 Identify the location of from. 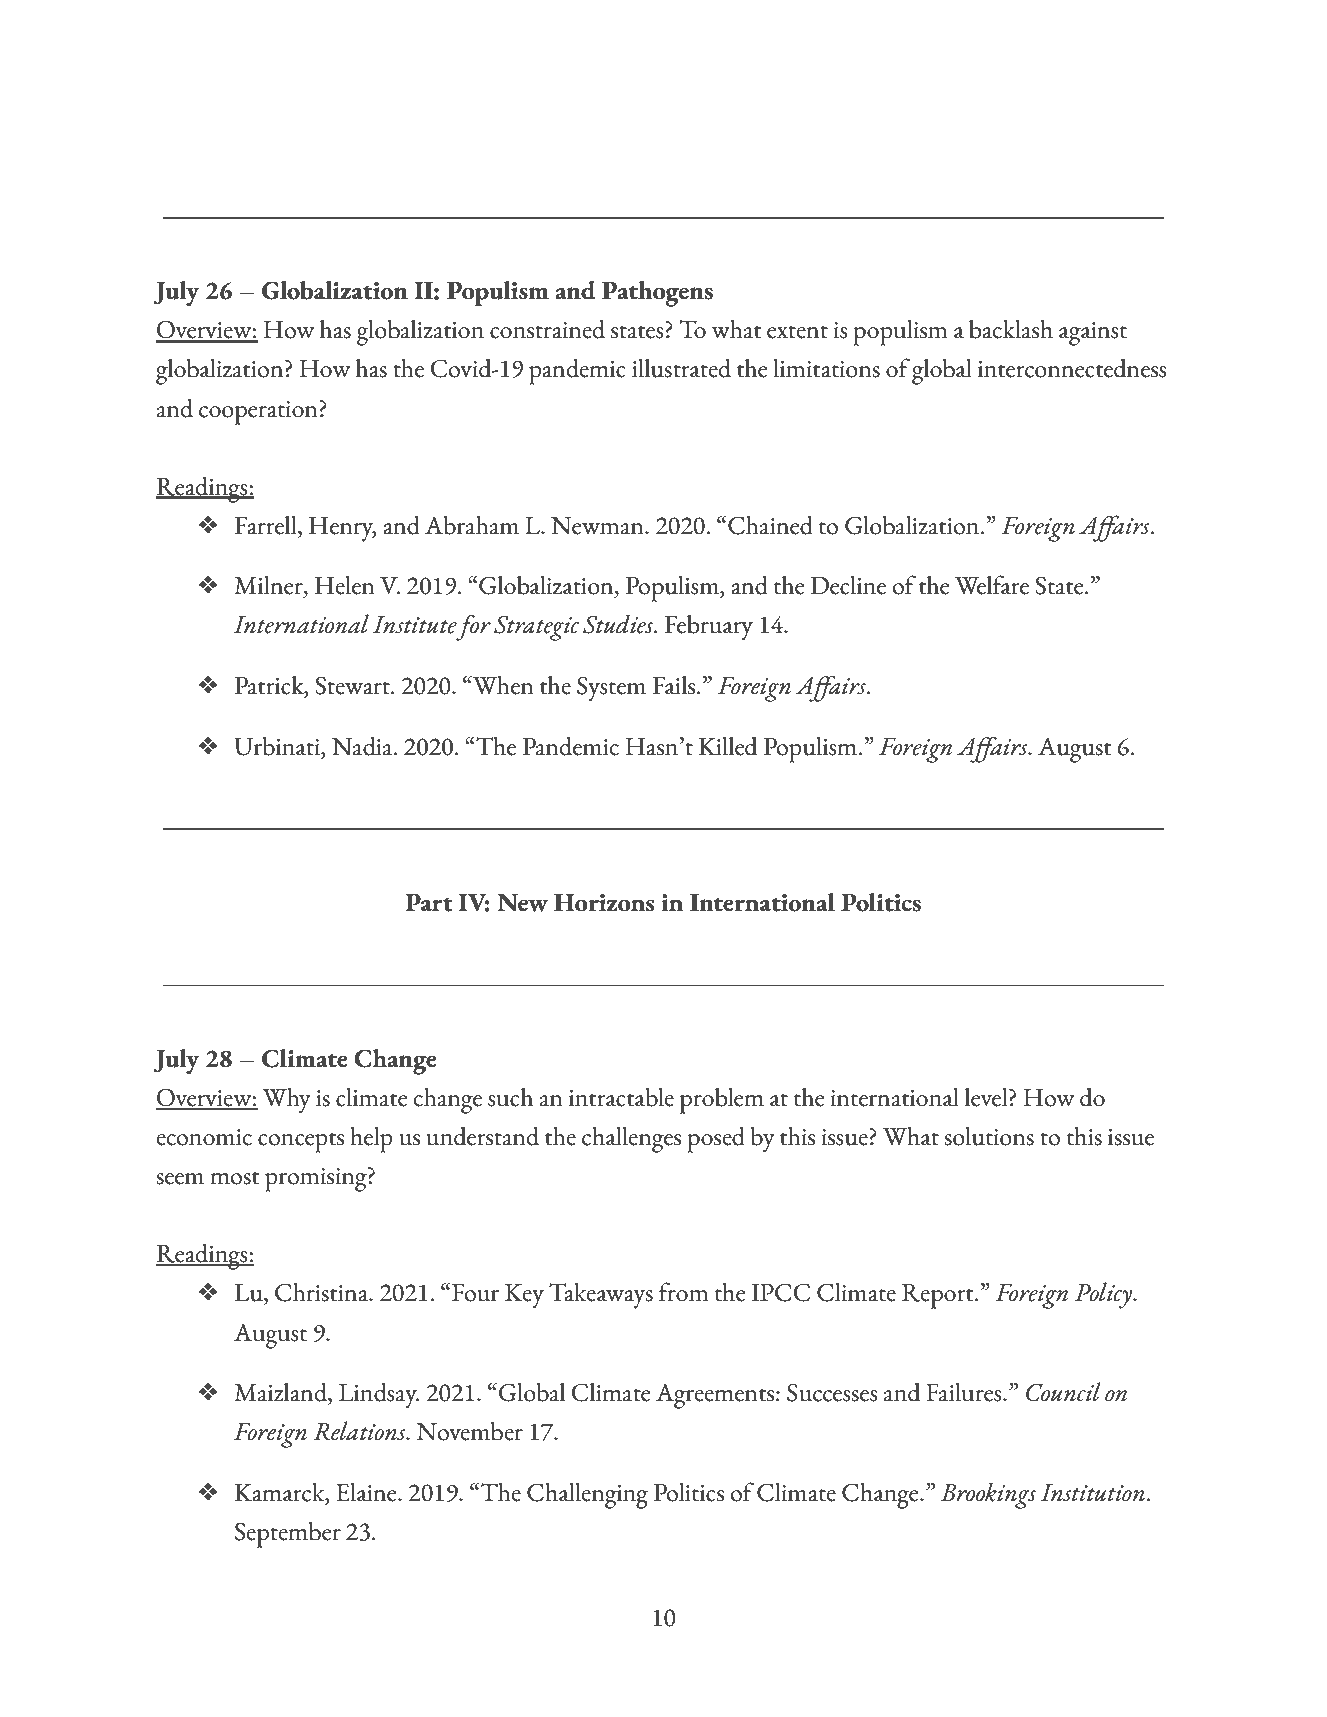
(683, 1292).
